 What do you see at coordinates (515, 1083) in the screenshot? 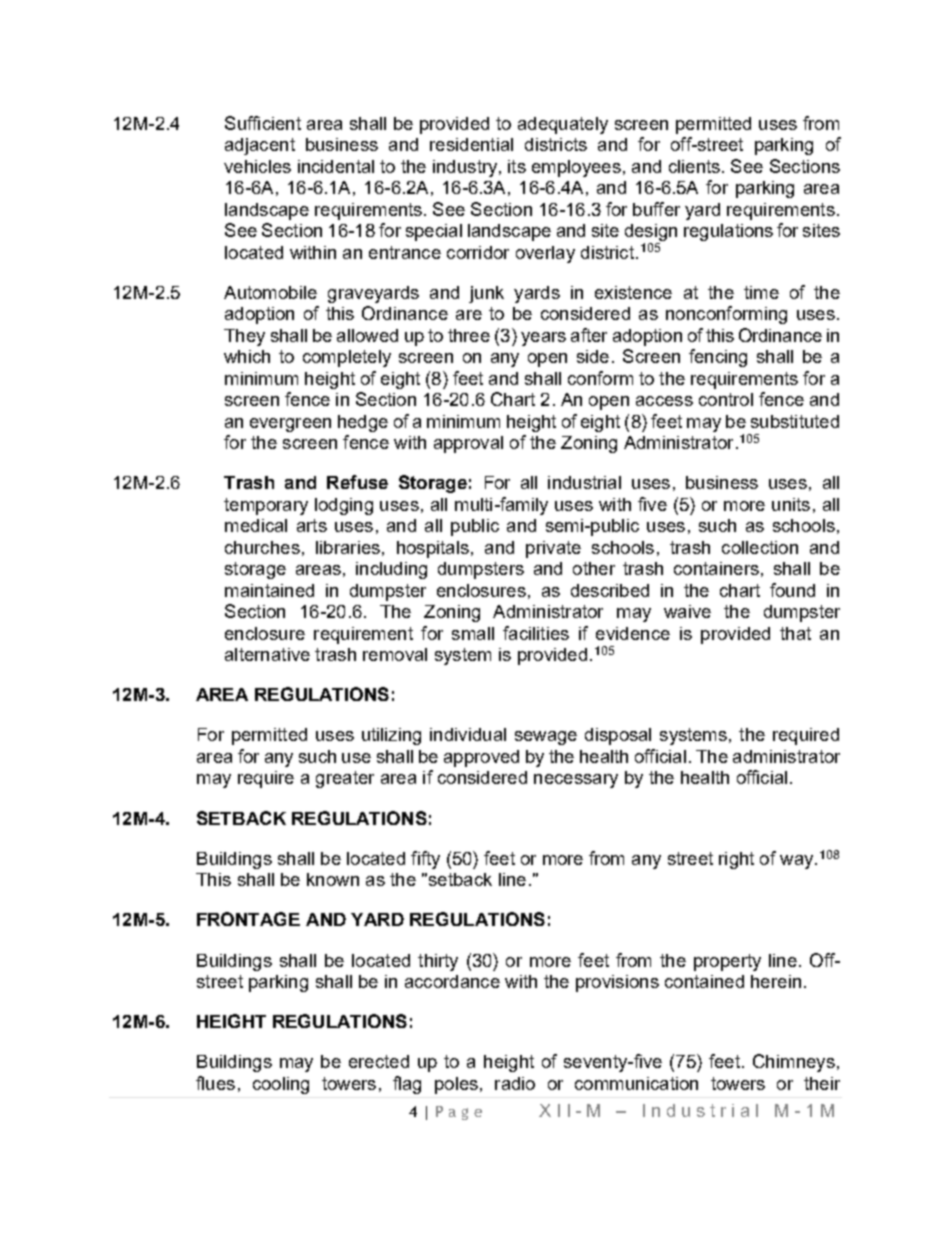
I see `radio` at bounding box center [515, 1083].
